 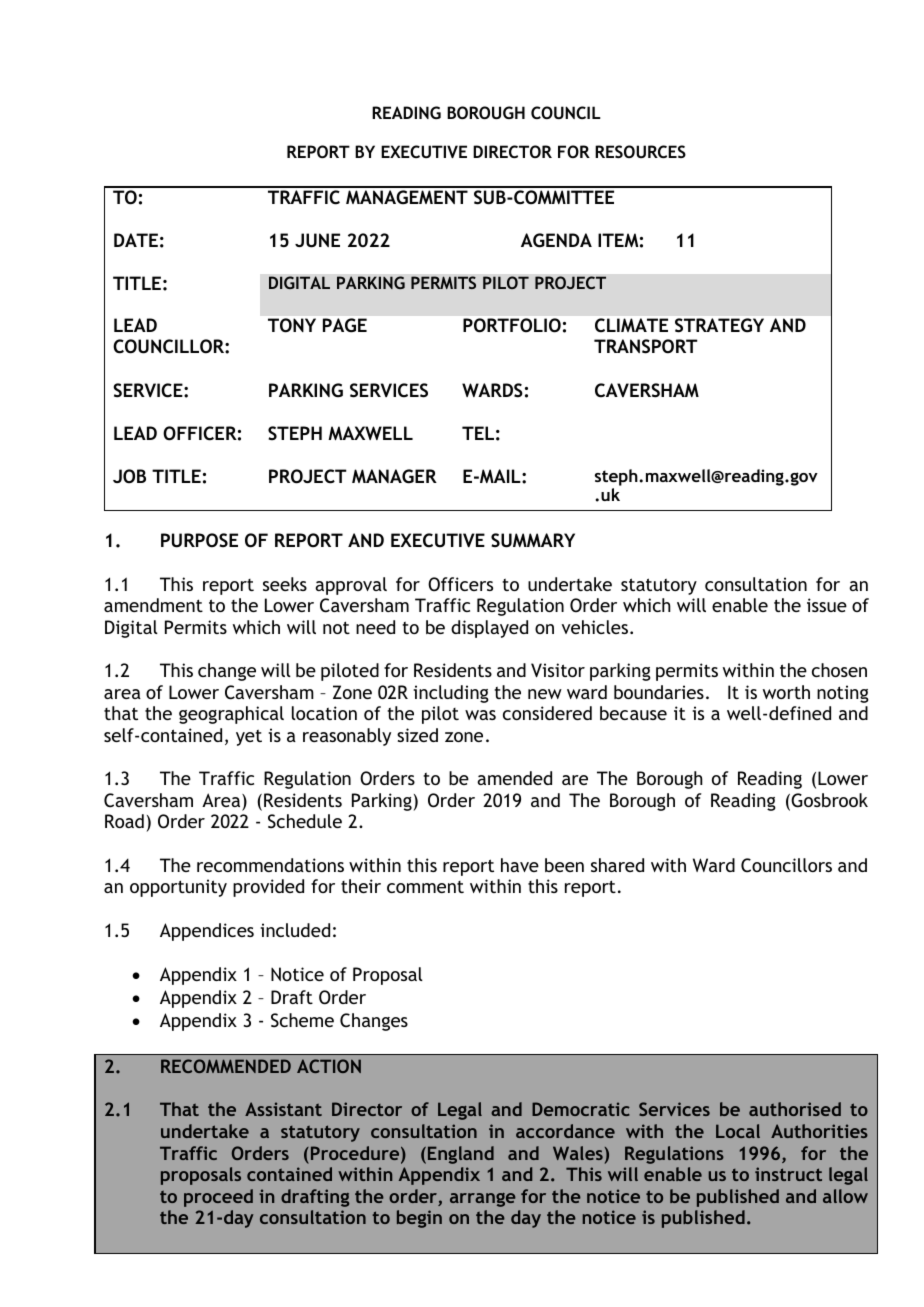 What do you see at coordinates (640, 151) in the image?
I see `RESOURCES` at bounding box center [640, 151].
